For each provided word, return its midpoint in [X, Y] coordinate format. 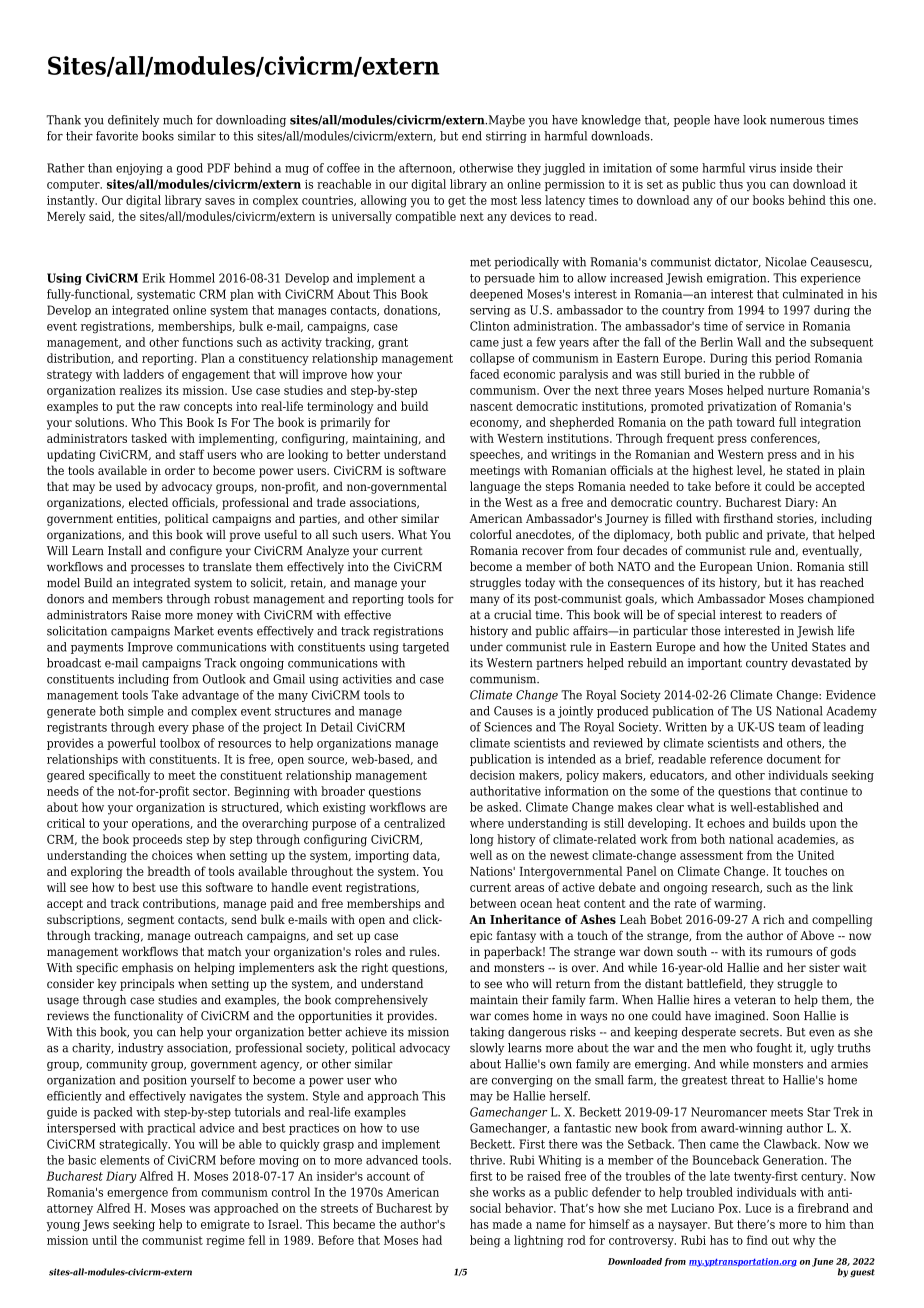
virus [762, 168]
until [104, 1240]
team [791, 727]
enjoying [139, 169]
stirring [506, 137]
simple [146, 712]
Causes [513, 711]
